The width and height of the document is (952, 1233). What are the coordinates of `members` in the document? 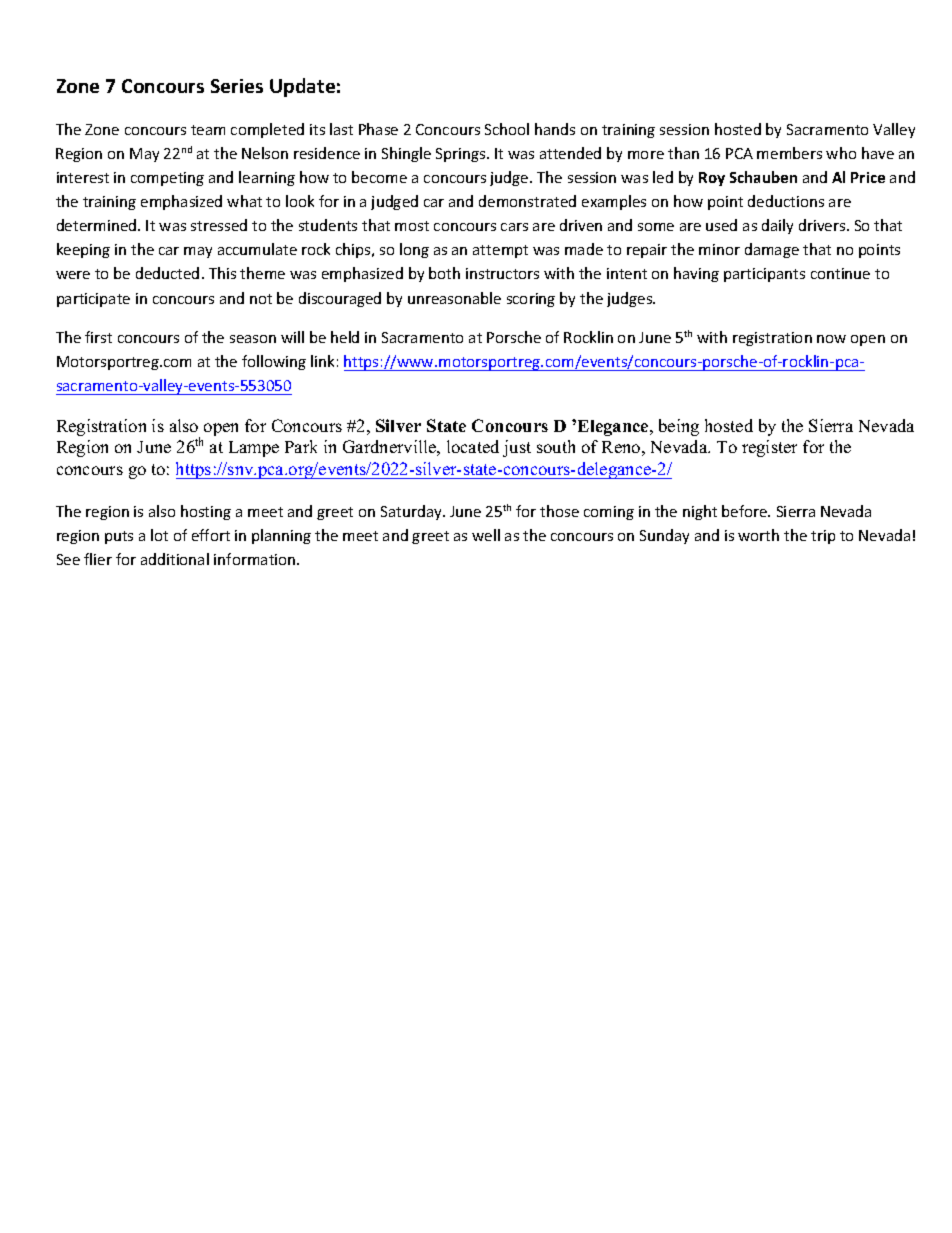 It's located at (789, 153).
